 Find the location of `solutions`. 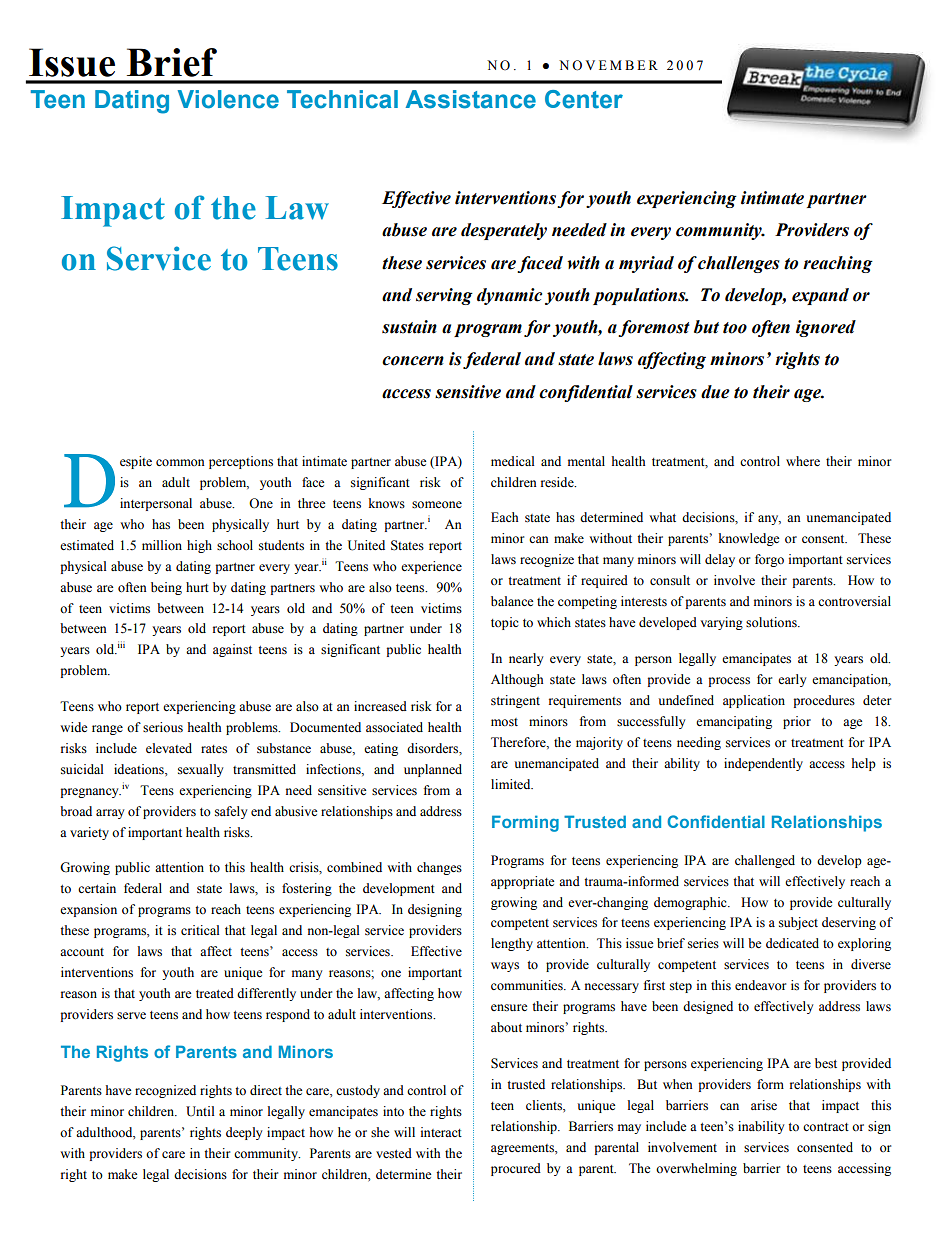

solutions is located at coordinates (772, 622).
